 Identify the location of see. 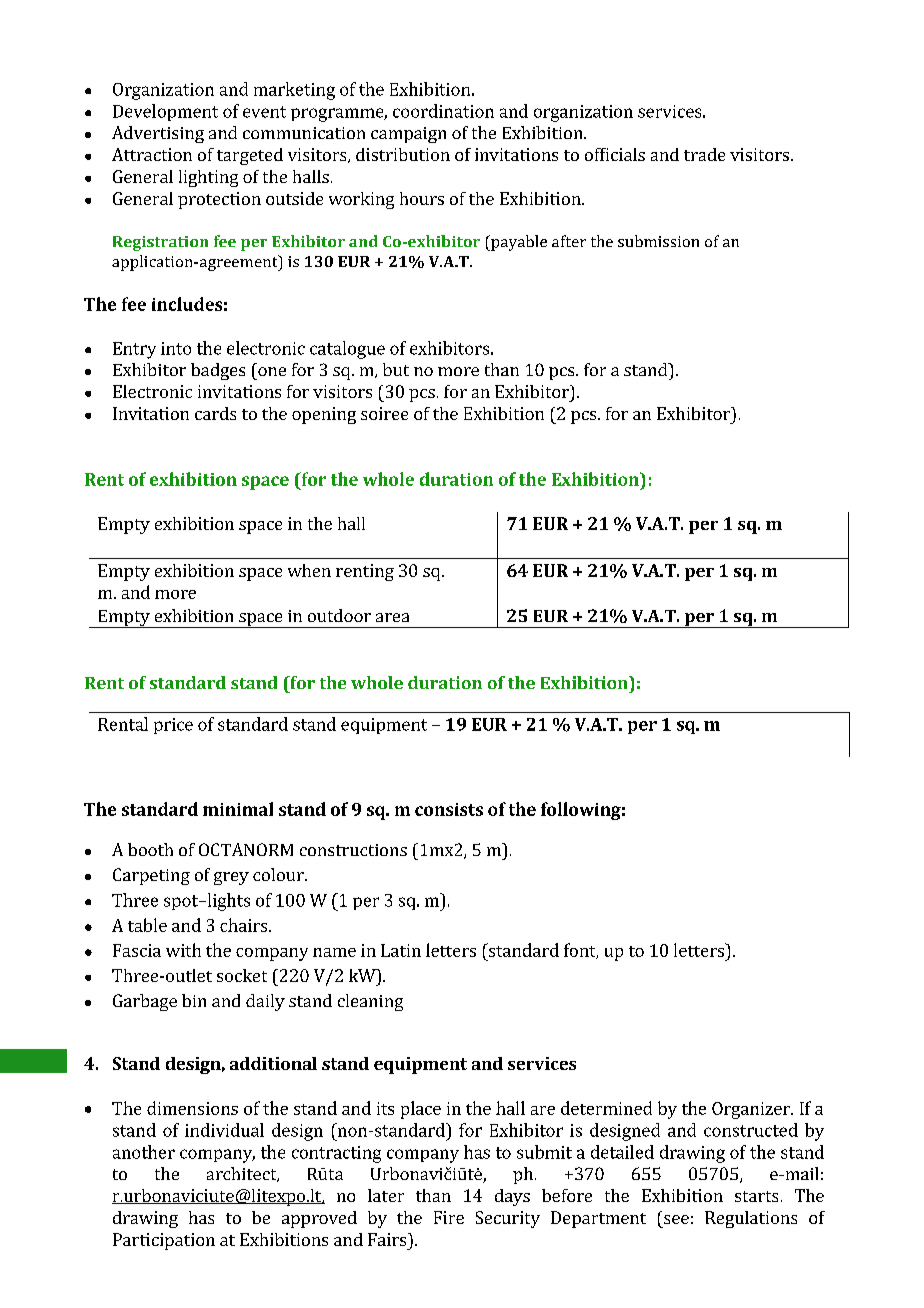
(676, 1219).
